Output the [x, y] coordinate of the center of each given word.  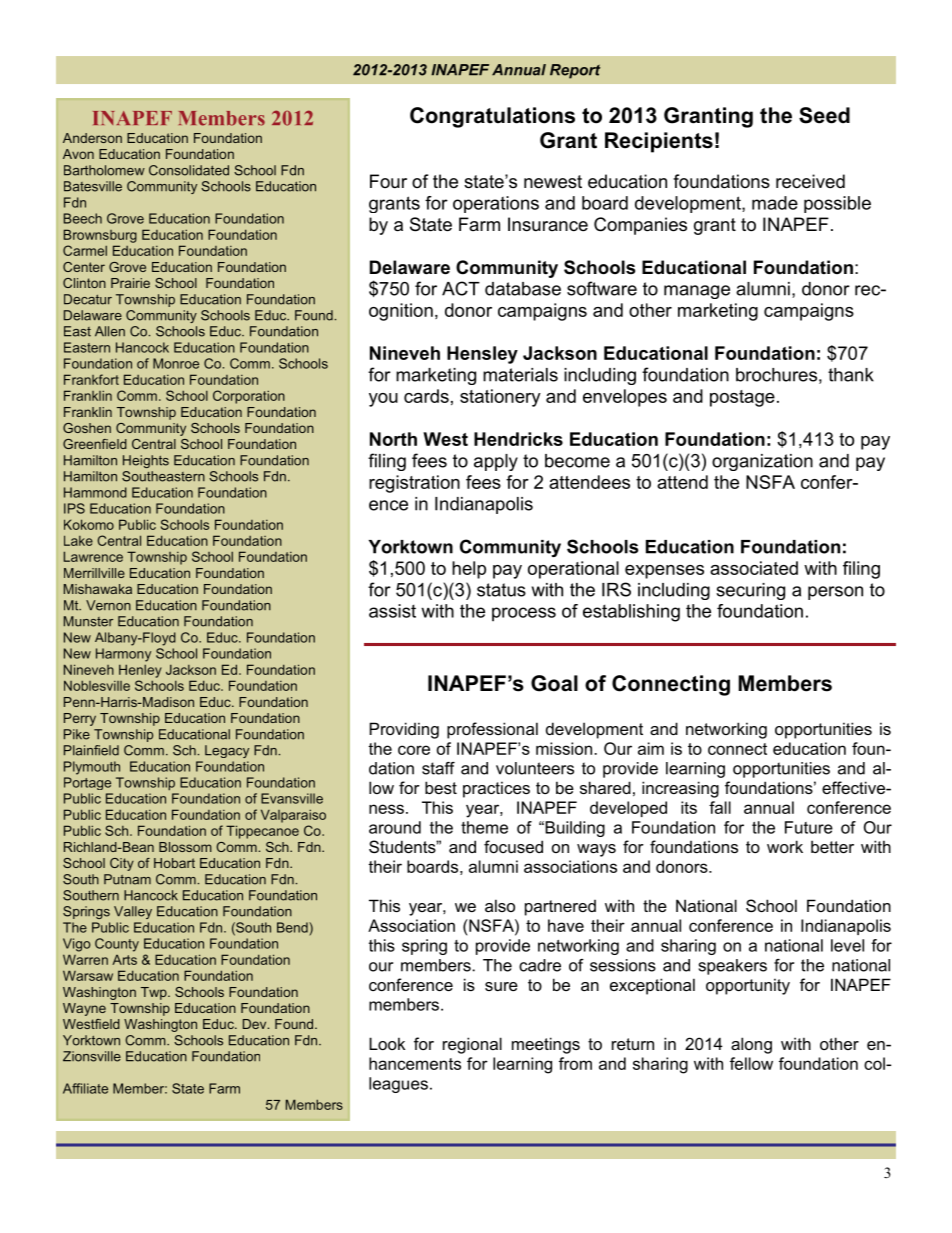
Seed [824, 115]
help [469, 570]
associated [754, 568]
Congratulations [492, 117]
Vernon [108, 605]
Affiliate [85, 1088]
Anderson [92, 138]
